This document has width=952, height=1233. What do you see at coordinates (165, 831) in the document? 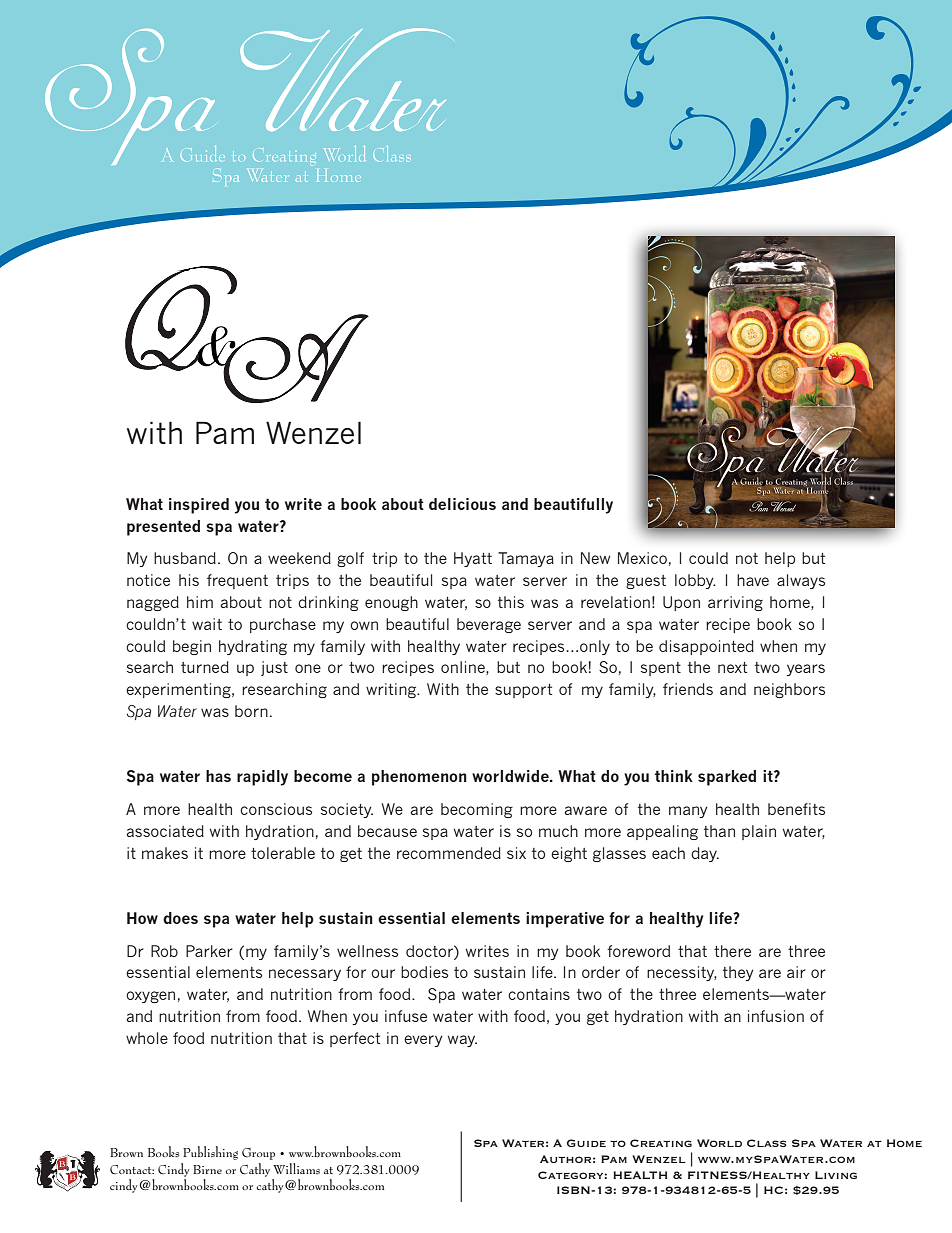
I see `associated` at bounding box center [165, 831].
